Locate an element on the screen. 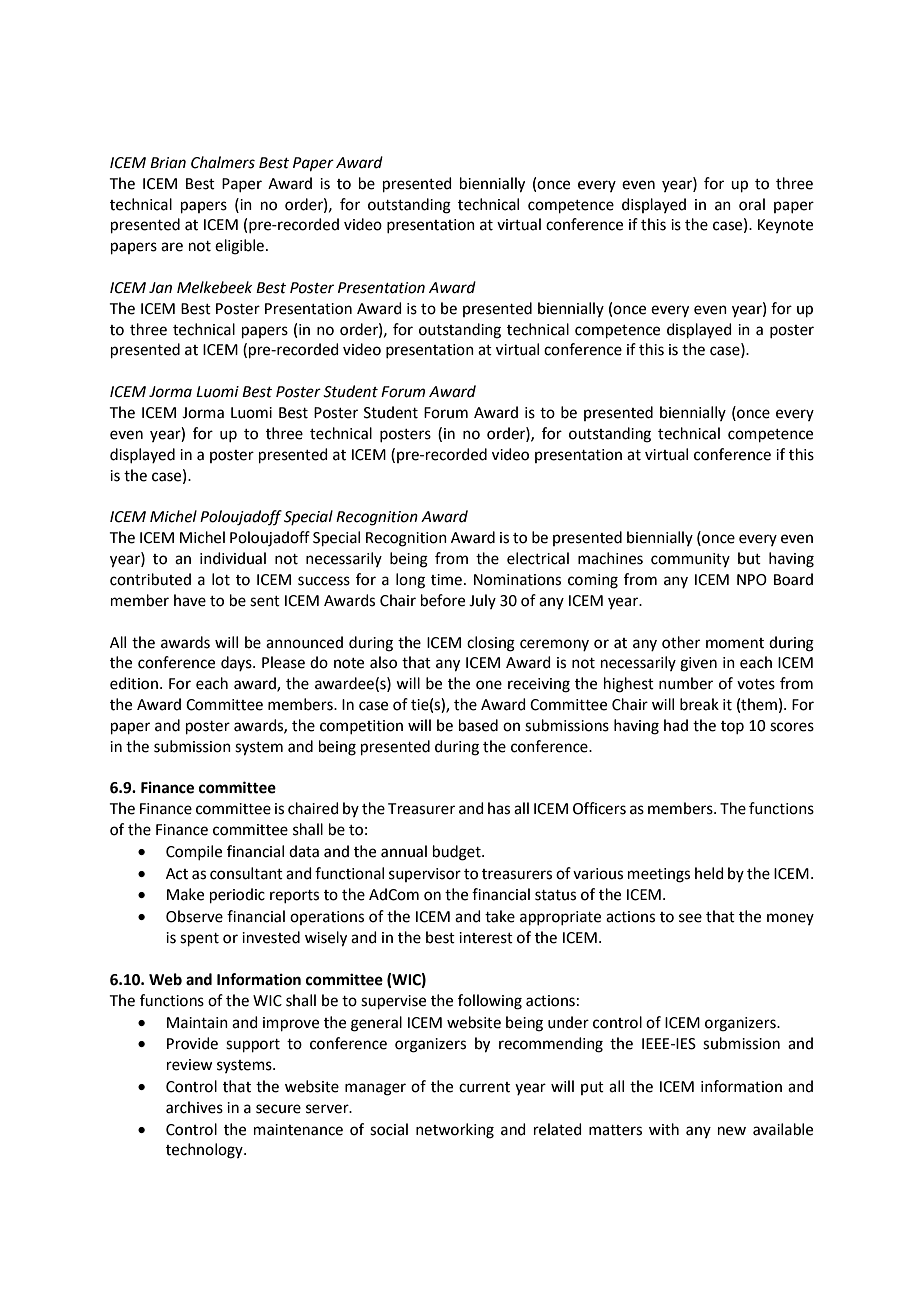  spent is located at coordinates (199, 939).
